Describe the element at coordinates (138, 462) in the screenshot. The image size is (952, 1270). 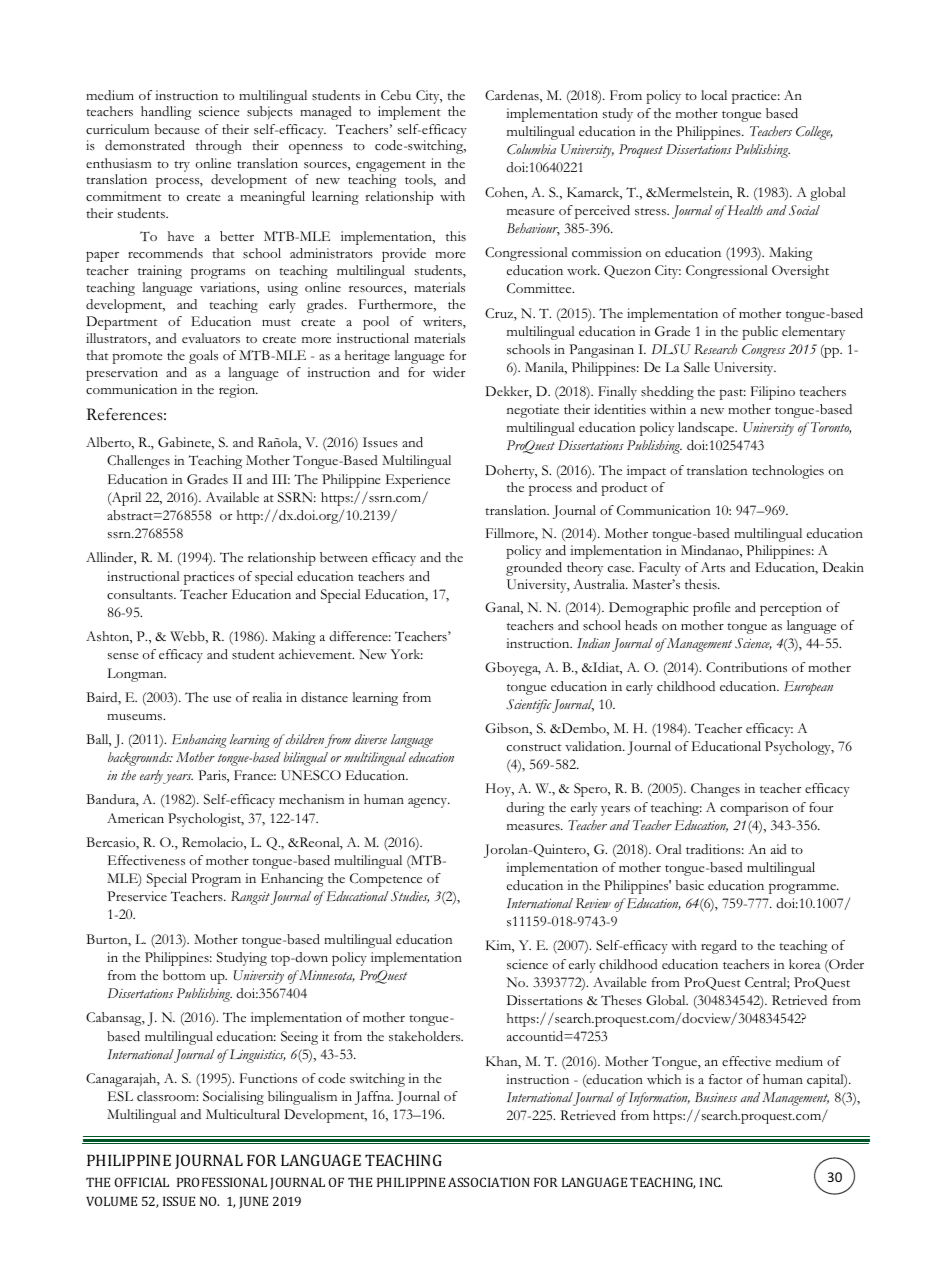
I see `Challenges` at that location.
